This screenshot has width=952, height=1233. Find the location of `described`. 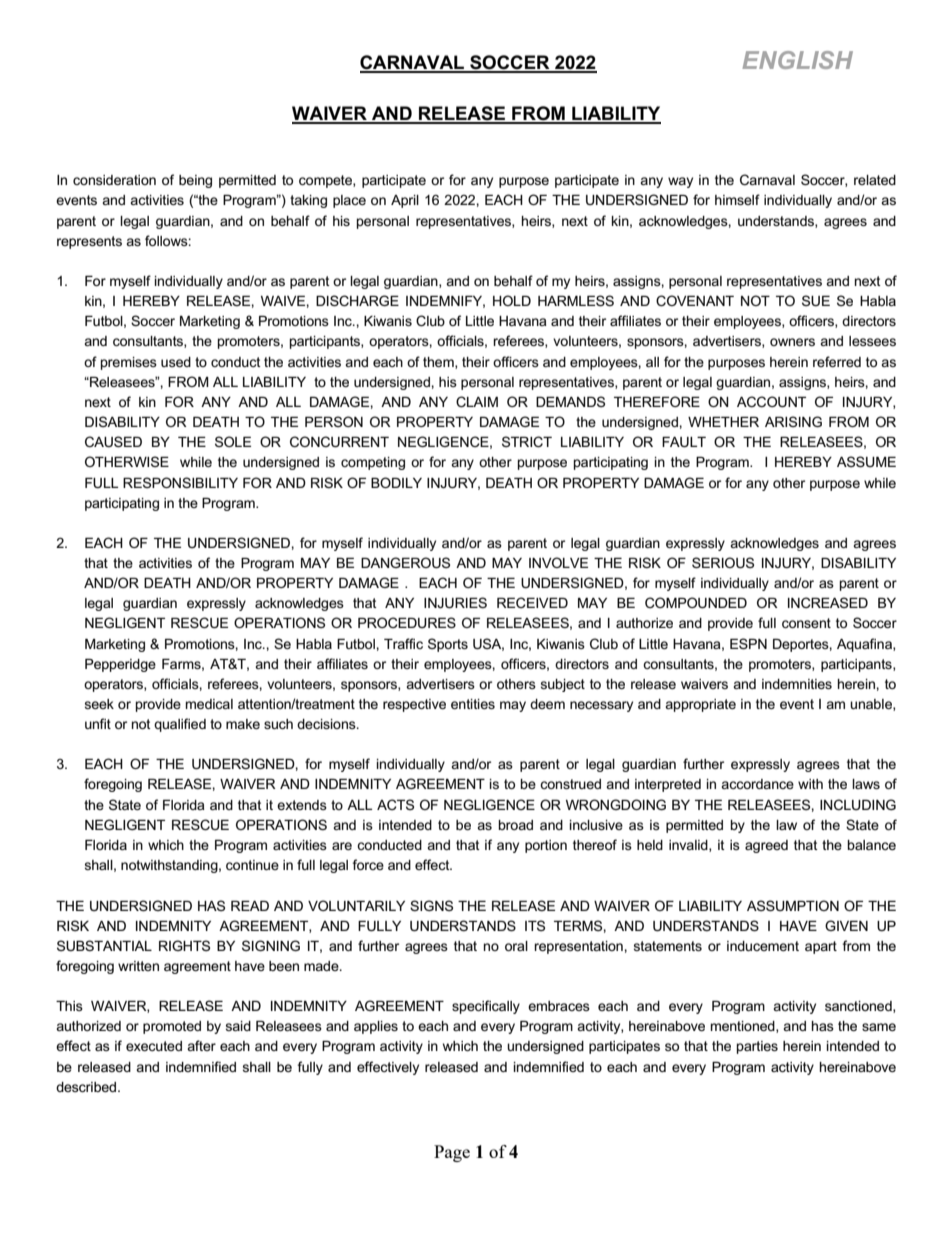

described is located at coordinates (87, 1087).
